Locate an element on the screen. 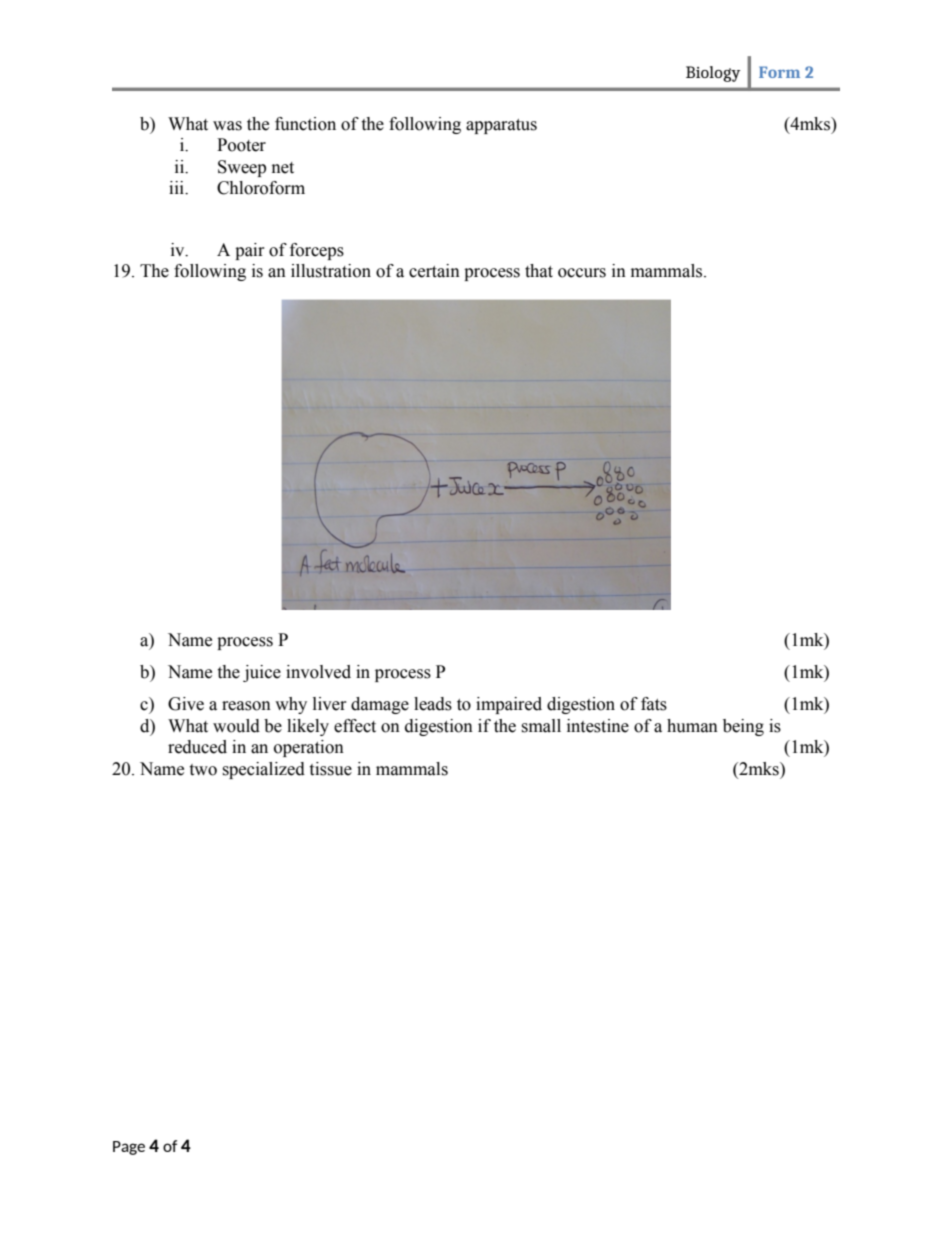 The width and height of the screenshot is (952, 1233). Biology is located at coordinates (713, 74).
